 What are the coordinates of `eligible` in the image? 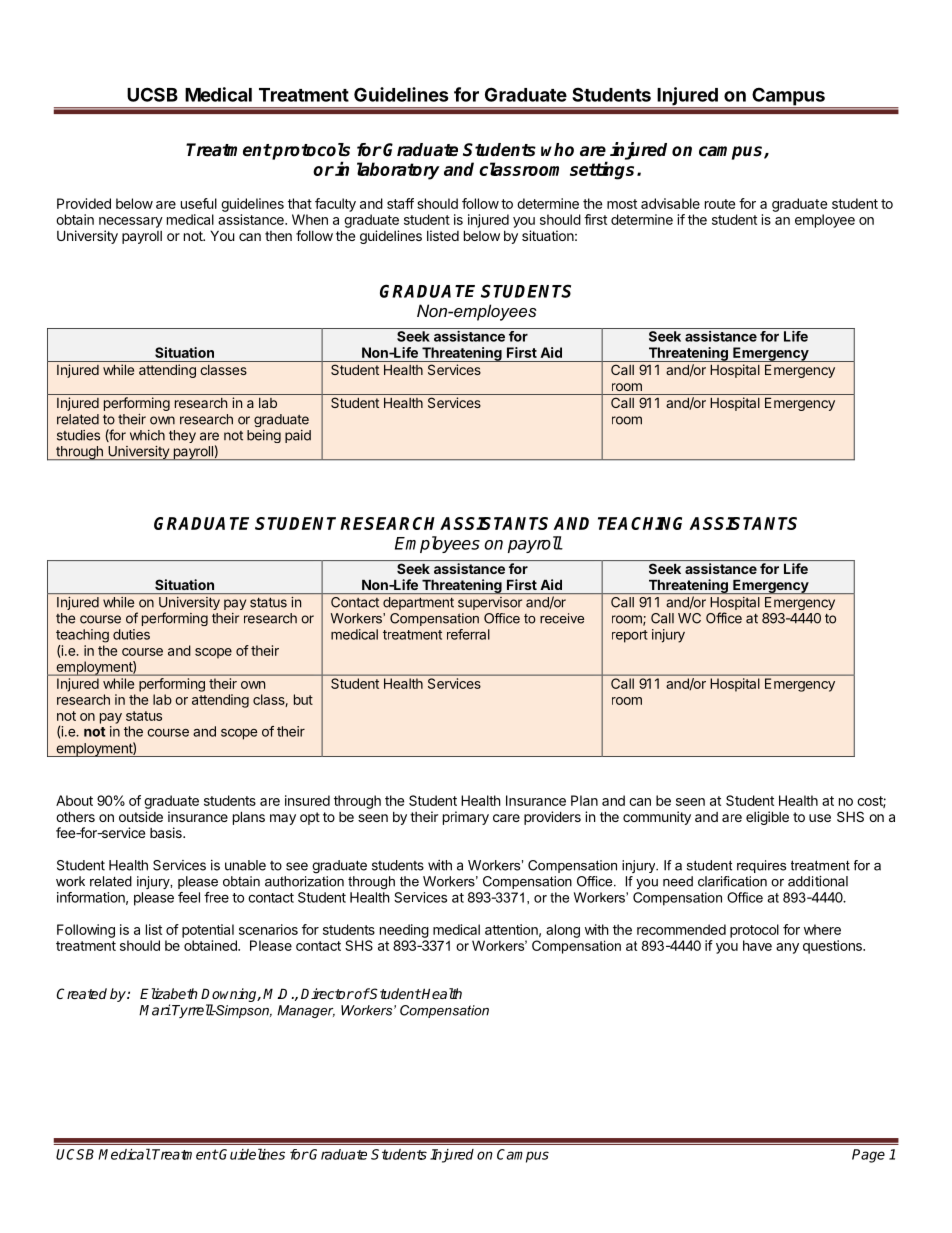 It's located at (767, 818).
